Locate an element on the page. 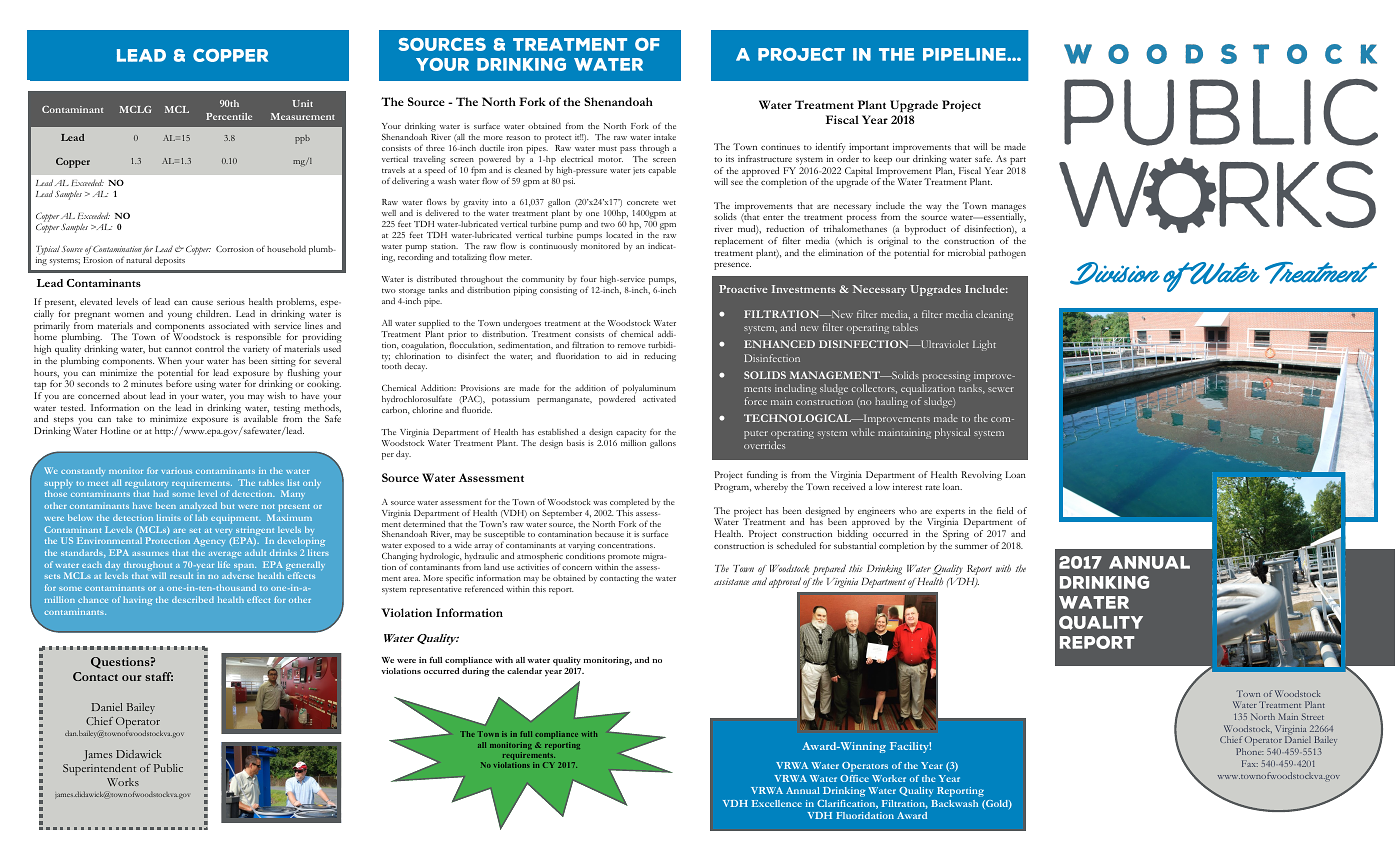 The width and height of the document is (1400, 850). Revolving is located at coordinates (981, 476).
